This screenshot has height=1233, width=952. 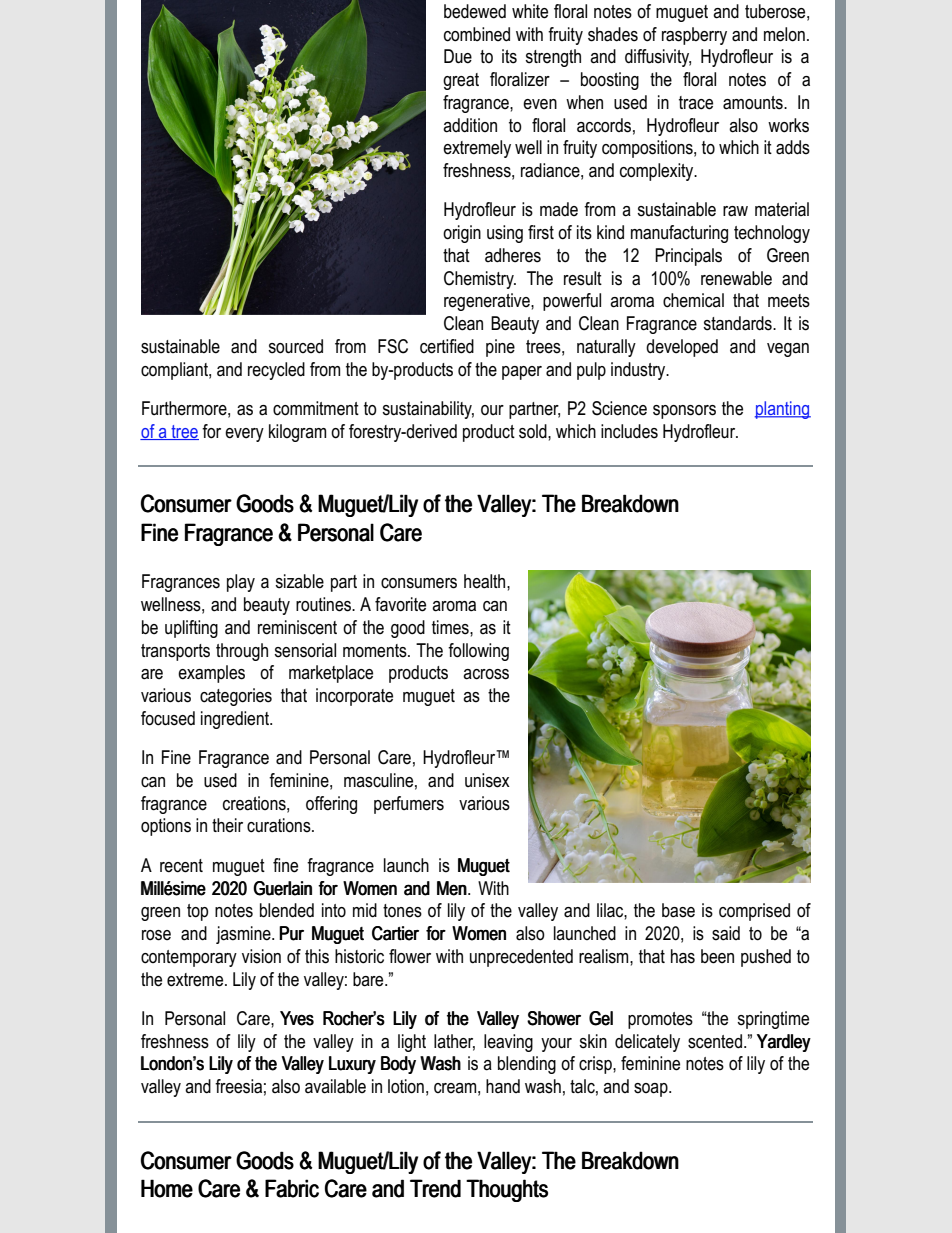 What do you see at coordinates (487, 780) in the screenshot?
I see `unisex` at bounding box center [487, 780].
